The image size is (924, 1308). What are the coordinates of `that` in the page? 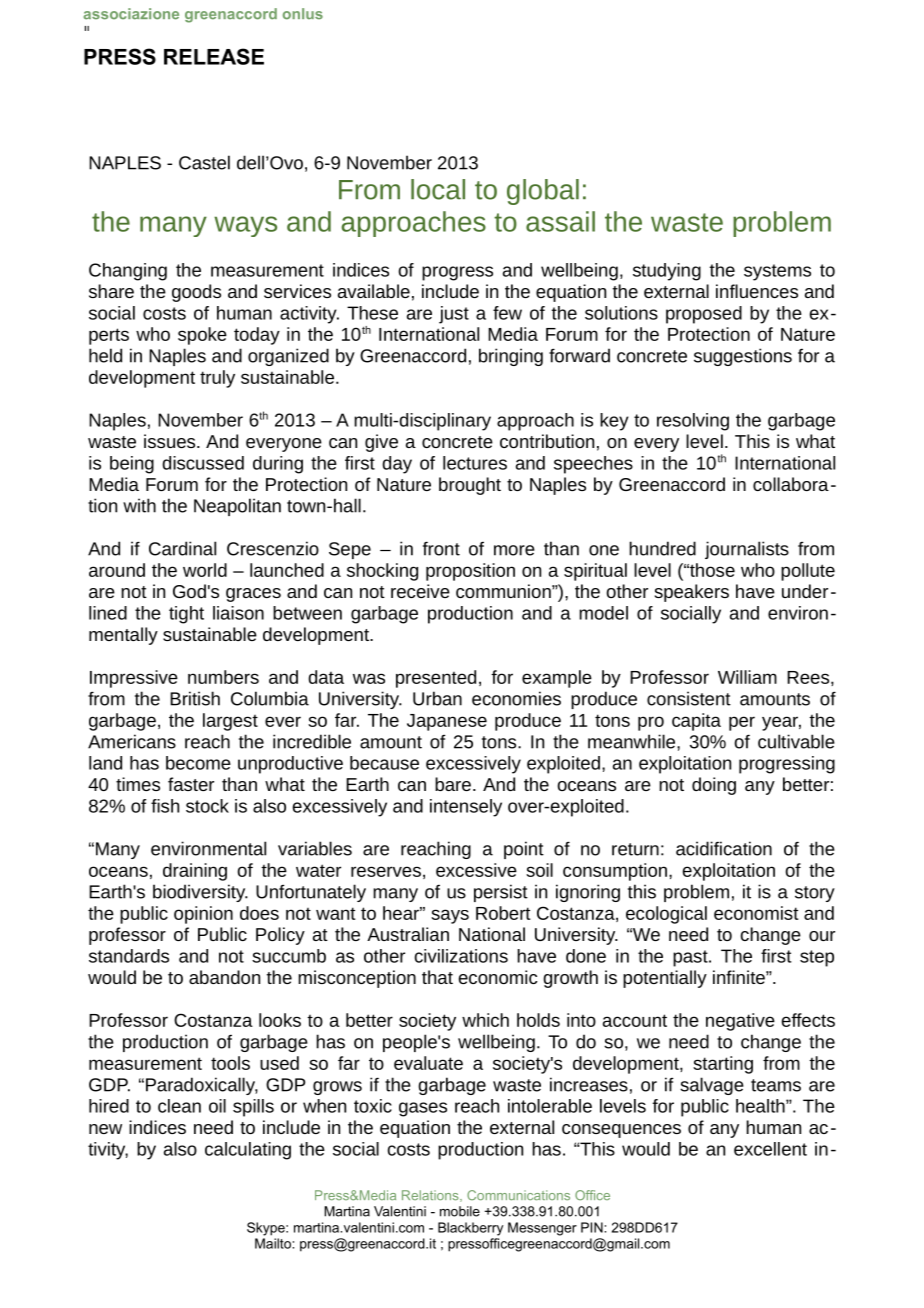 It's located at (437, 977).
